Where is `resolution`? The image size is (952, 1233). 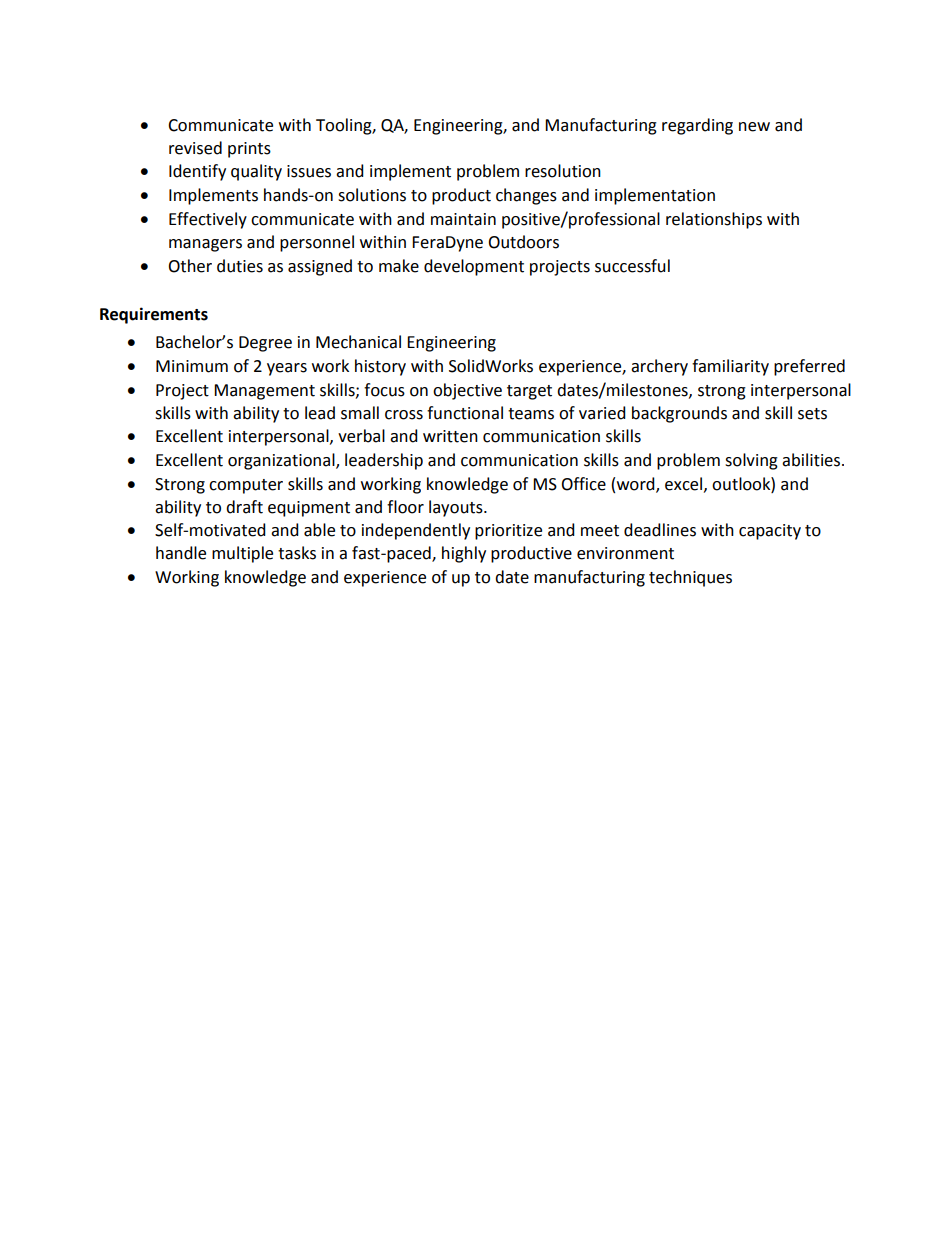 resolution is located at coordinates (563, 171).
